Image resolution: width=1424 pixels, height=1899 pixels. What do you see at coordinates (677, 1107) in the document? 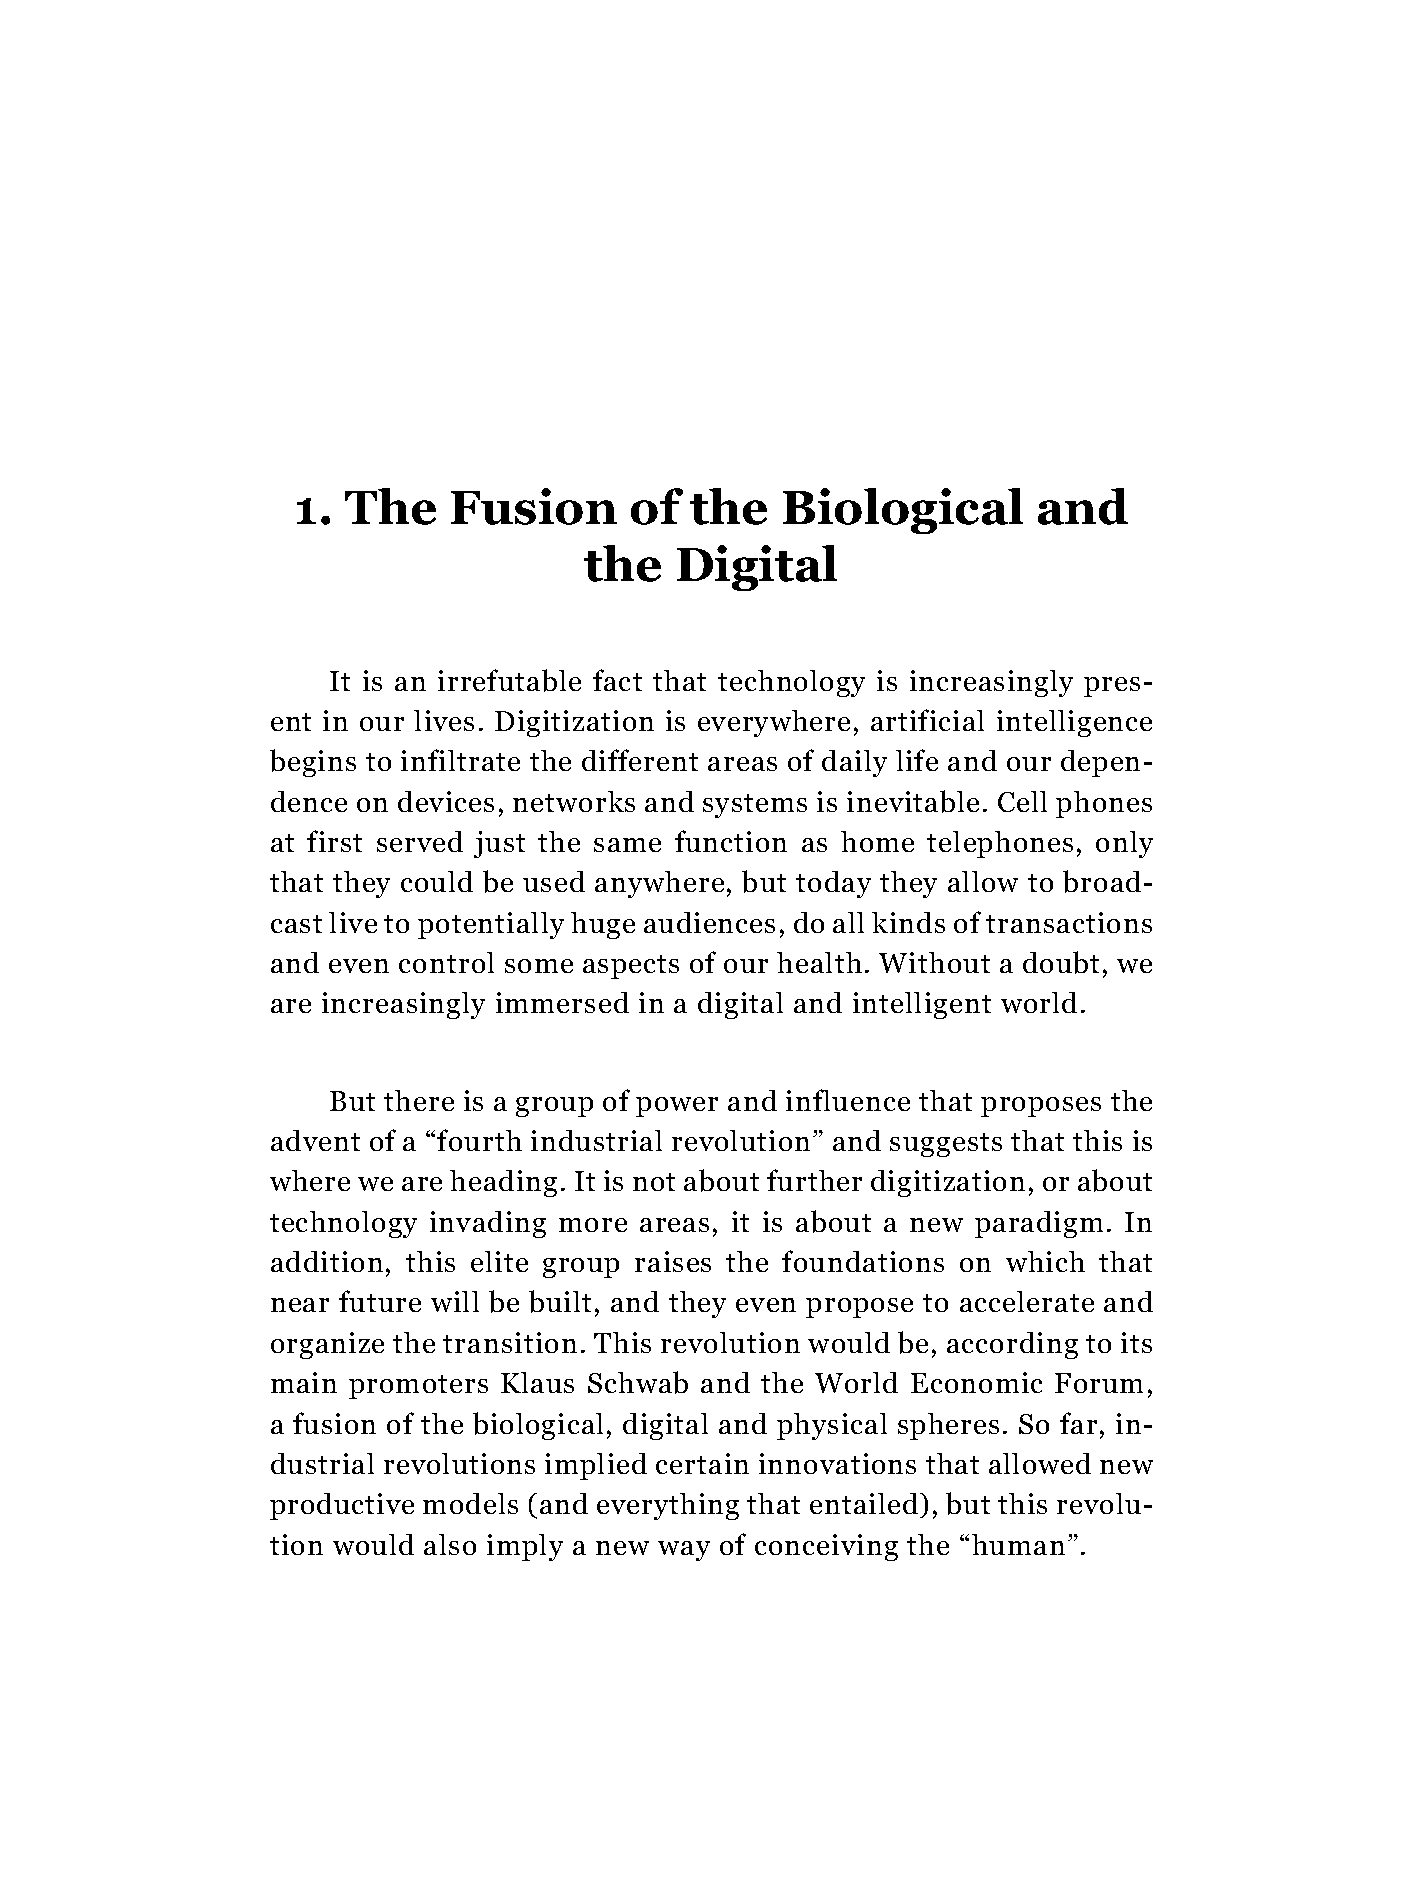
I see `power` at bounding box center [677, 1107].
